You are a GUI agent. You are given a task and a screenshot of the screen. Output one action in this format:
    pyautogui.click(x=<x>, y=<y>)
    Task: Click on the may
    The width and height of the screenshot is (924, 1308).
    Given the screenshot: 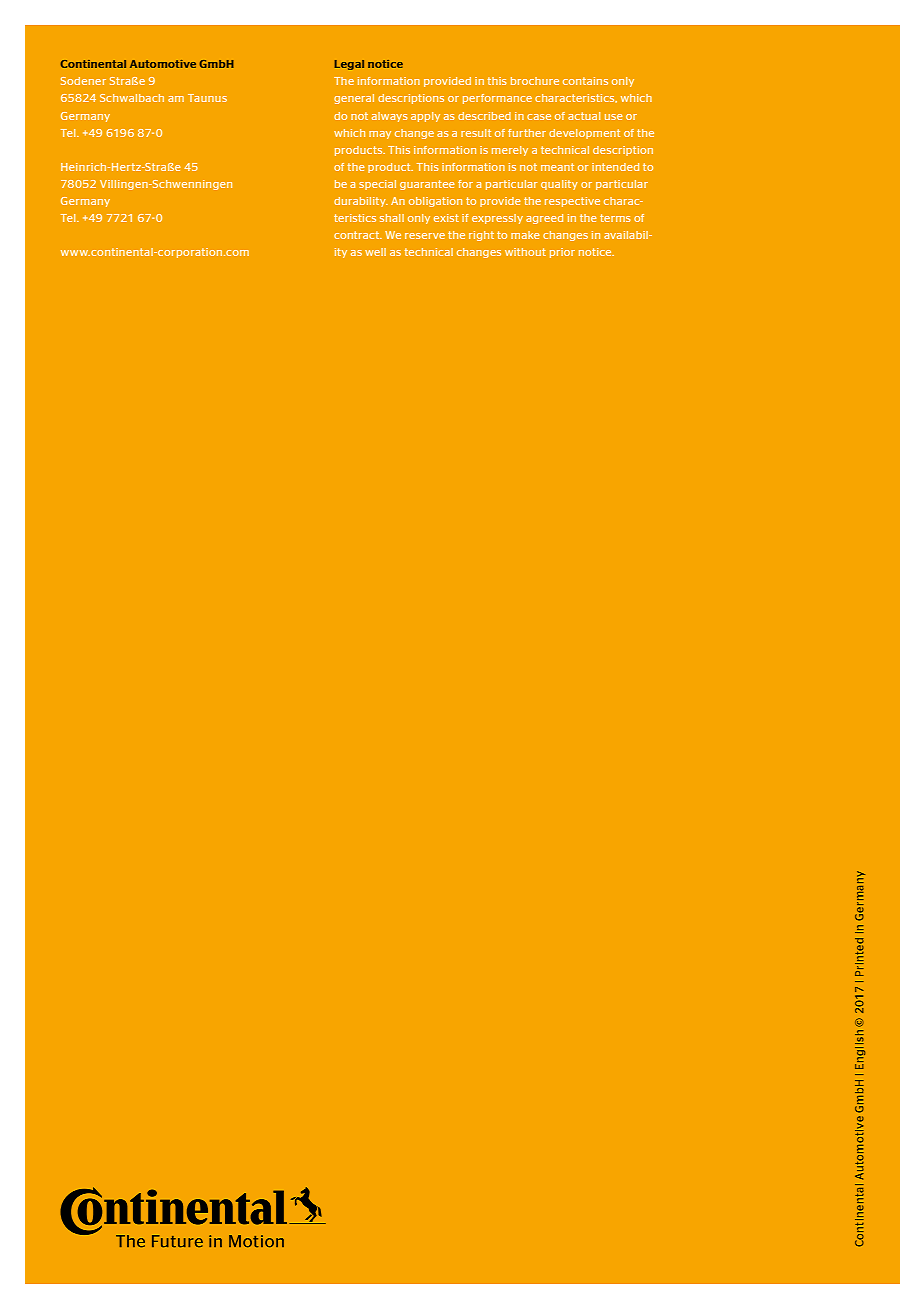 What is the action you would take?
    pyautogui.click(x=380, y=135)
